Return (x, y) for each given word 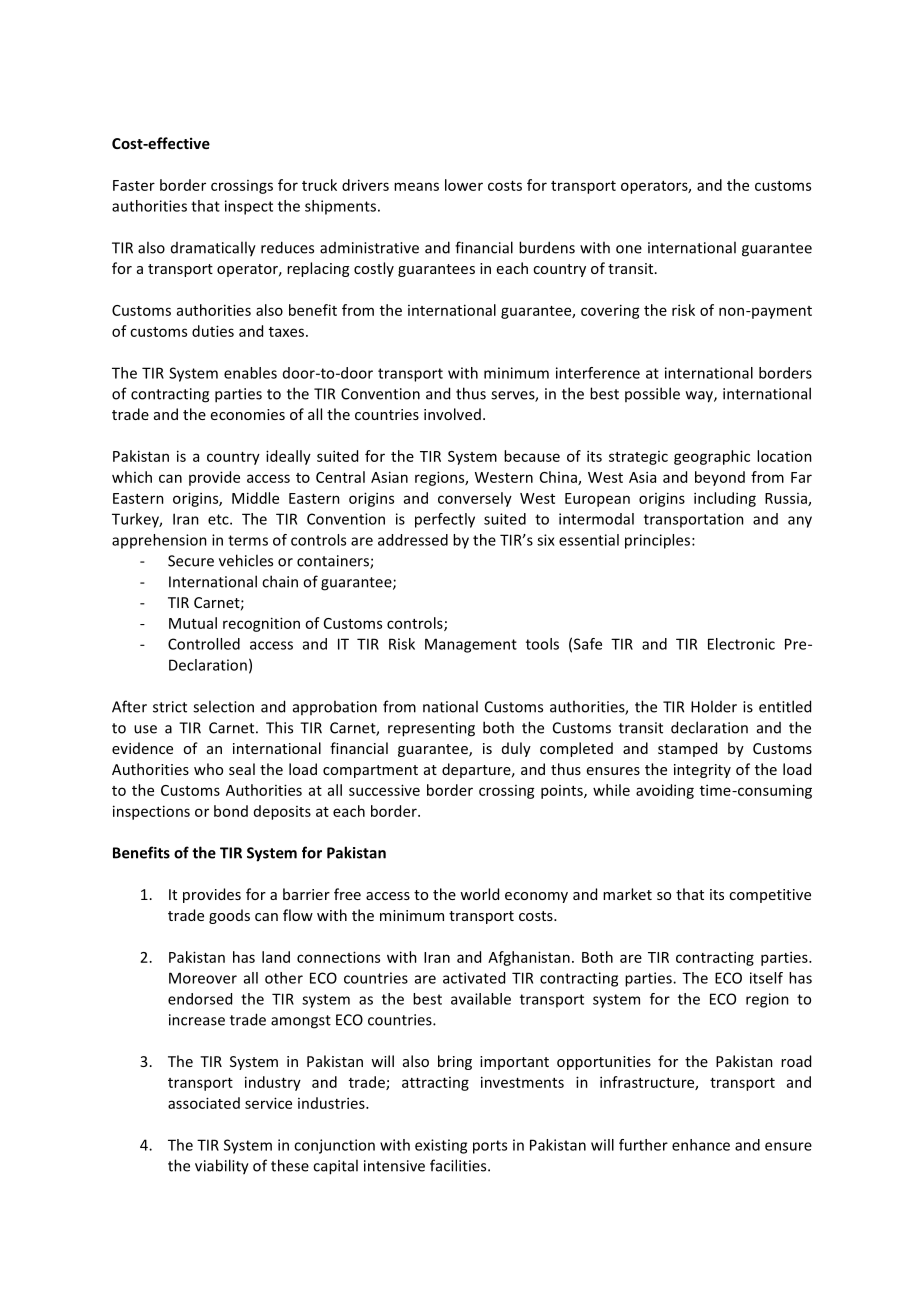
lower (464, 185)
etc (219, 519)
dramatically (213, 249)
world (479, 894)
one (629, 249)
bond (231, 811)
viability (222, 1167)
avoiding (665, 791)
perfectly (445, 520)
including (725, 499)
